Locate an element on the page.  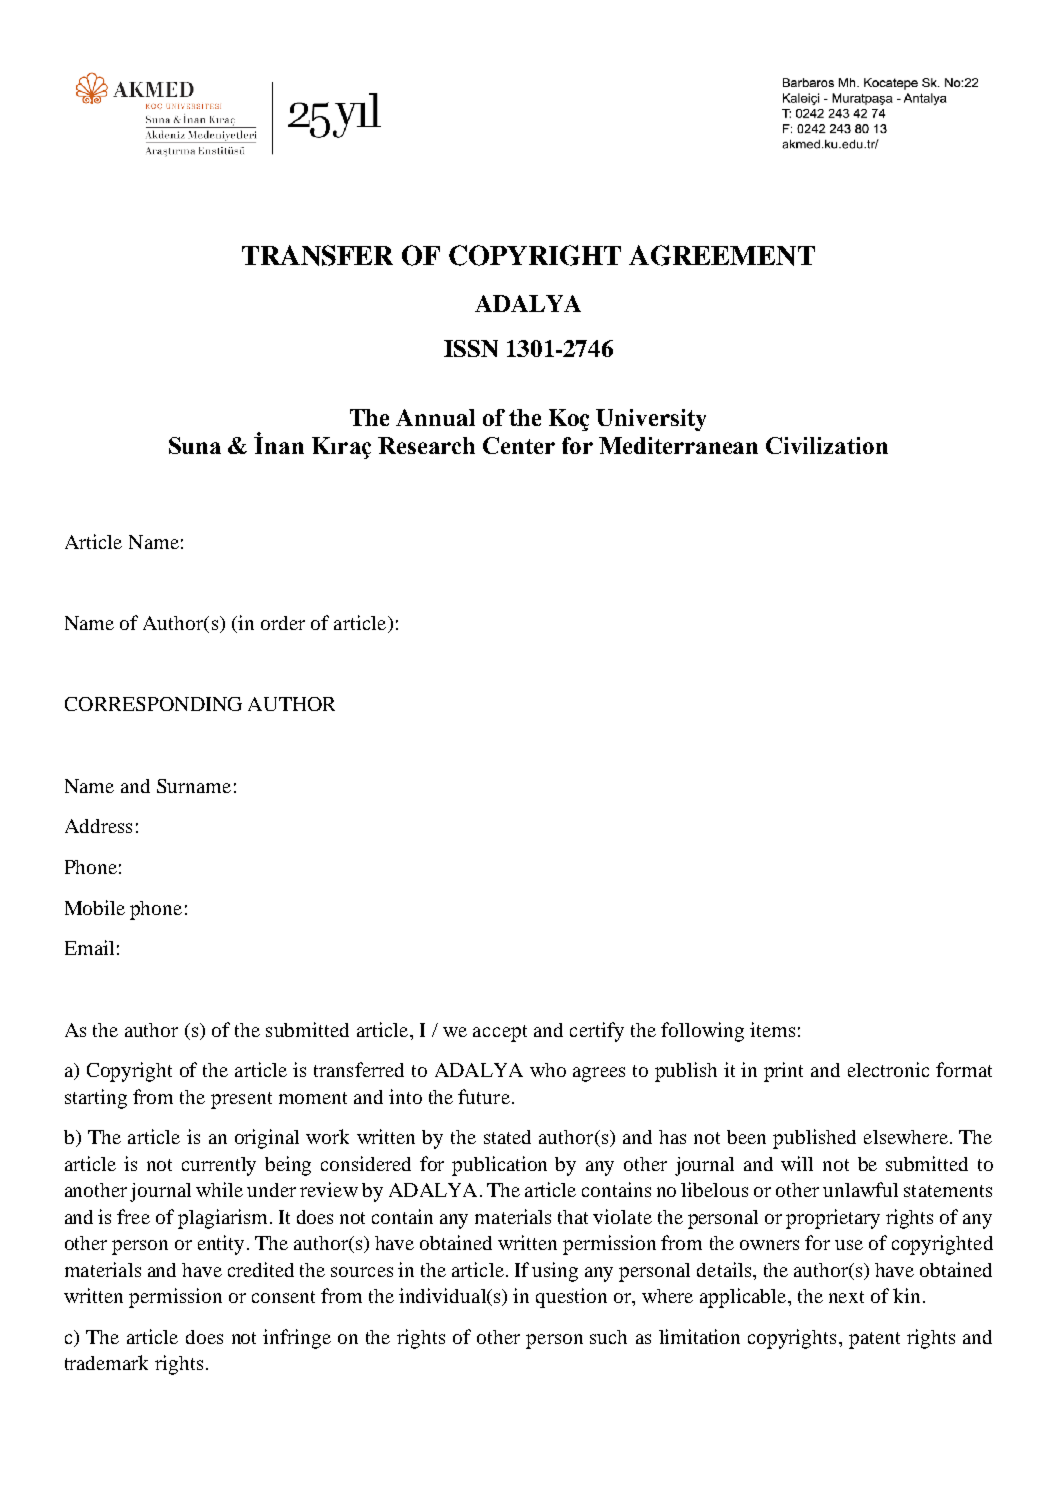
Suna is located at coordinates (195, 445).
